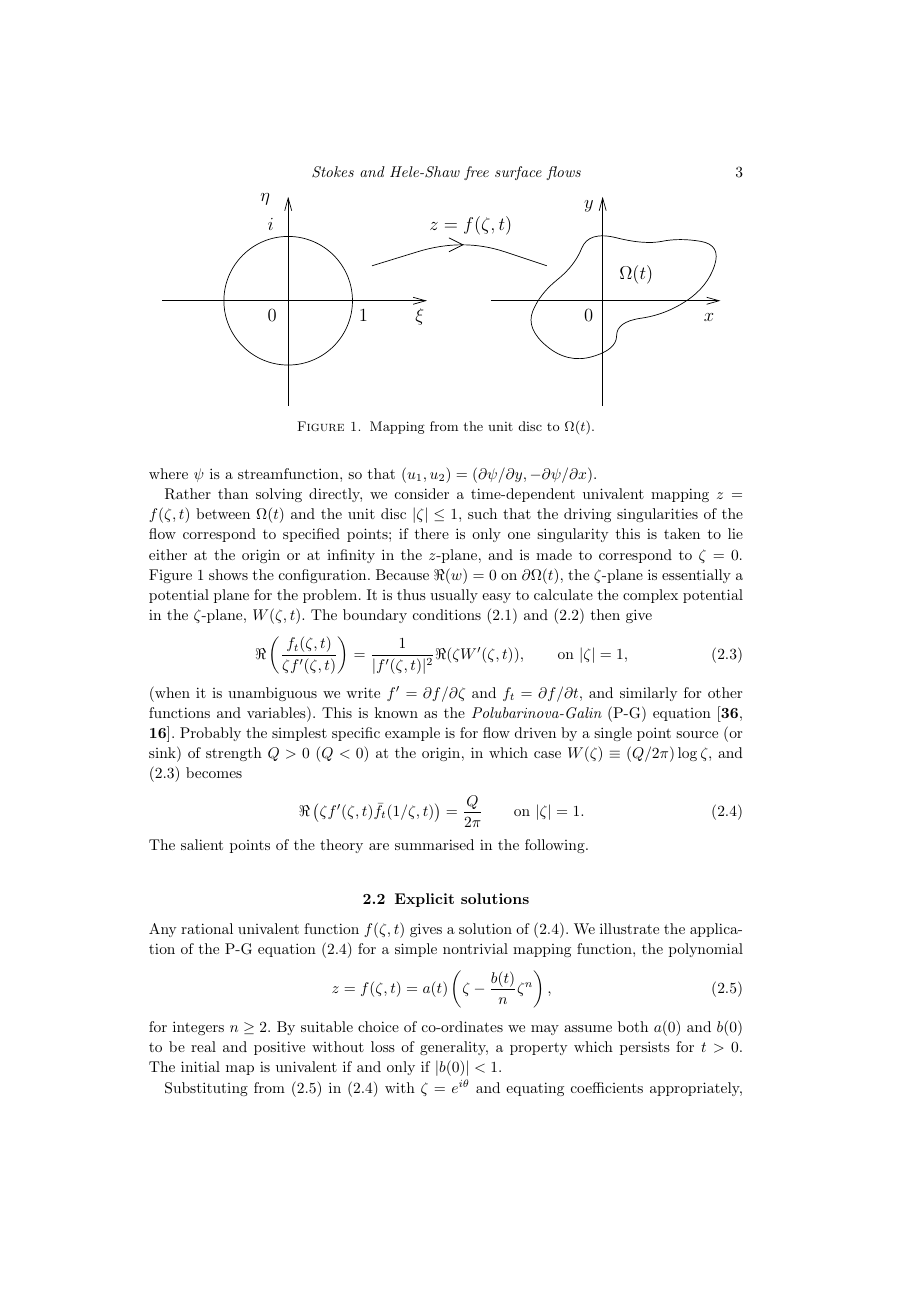  Describe the element at coordinates (200, 1066) in the image. I see `initial` at that location.
